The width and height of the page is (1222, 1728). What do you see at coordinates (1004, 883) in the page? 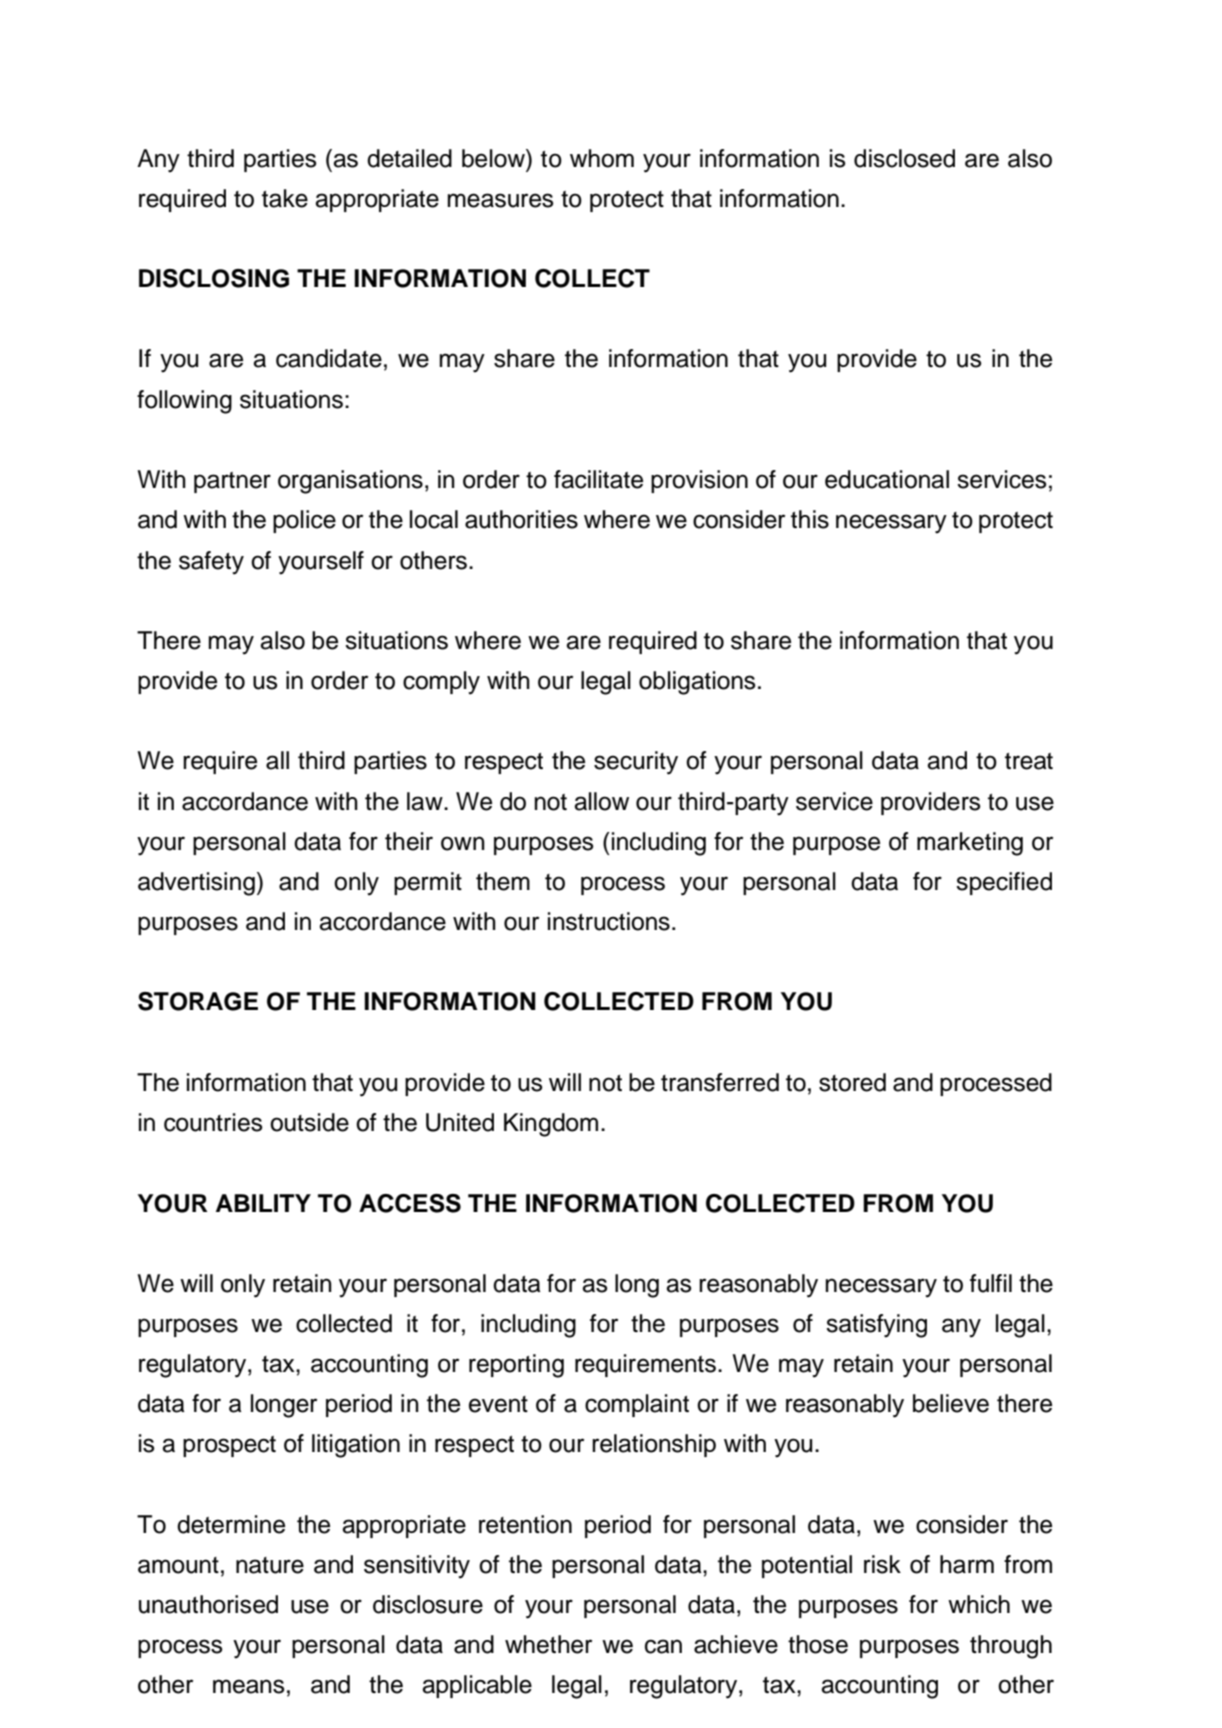
I see `specified` at bounding box center [1004, 883].
